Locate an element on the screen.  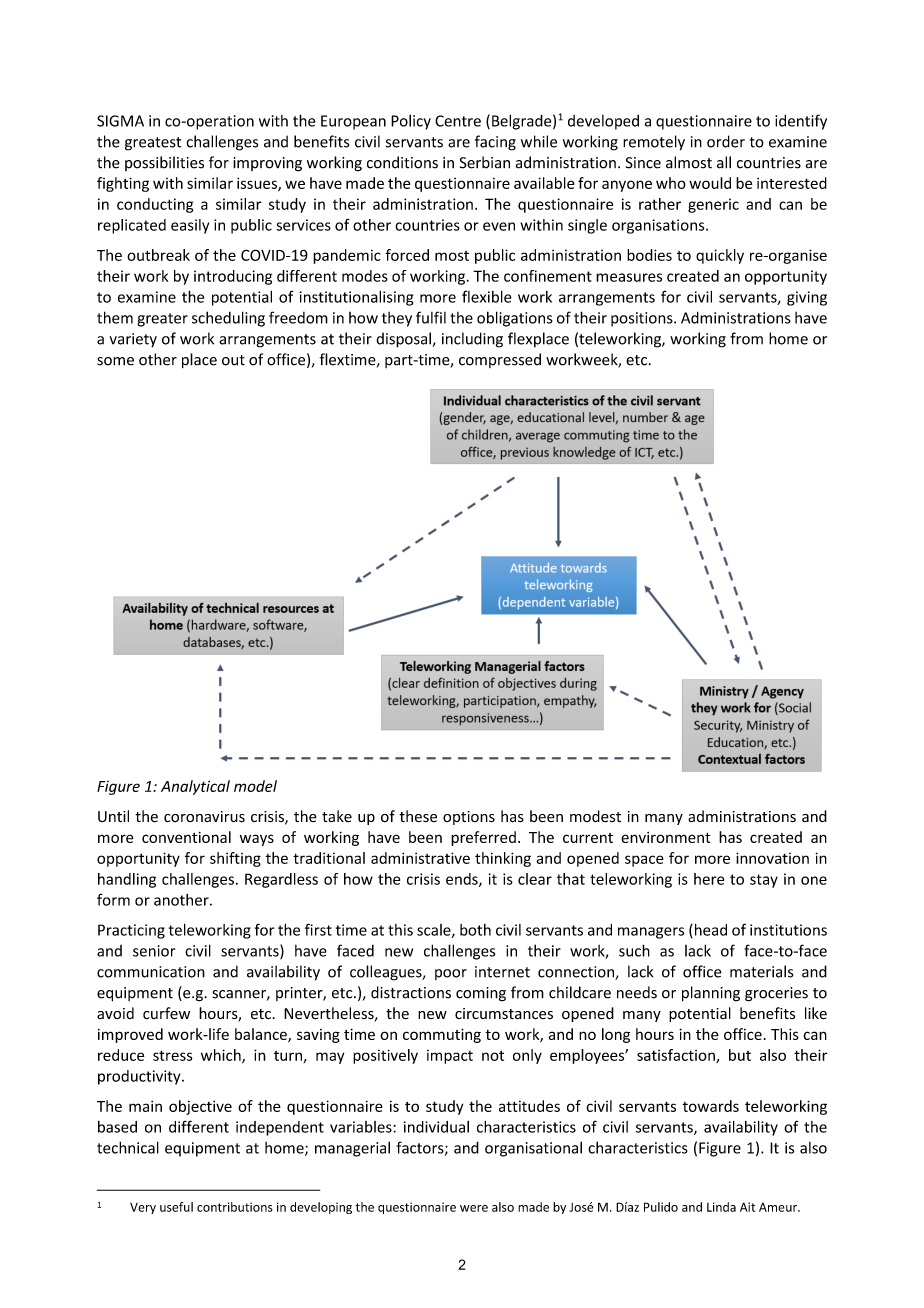
order is located at coordinates (726, 141).
